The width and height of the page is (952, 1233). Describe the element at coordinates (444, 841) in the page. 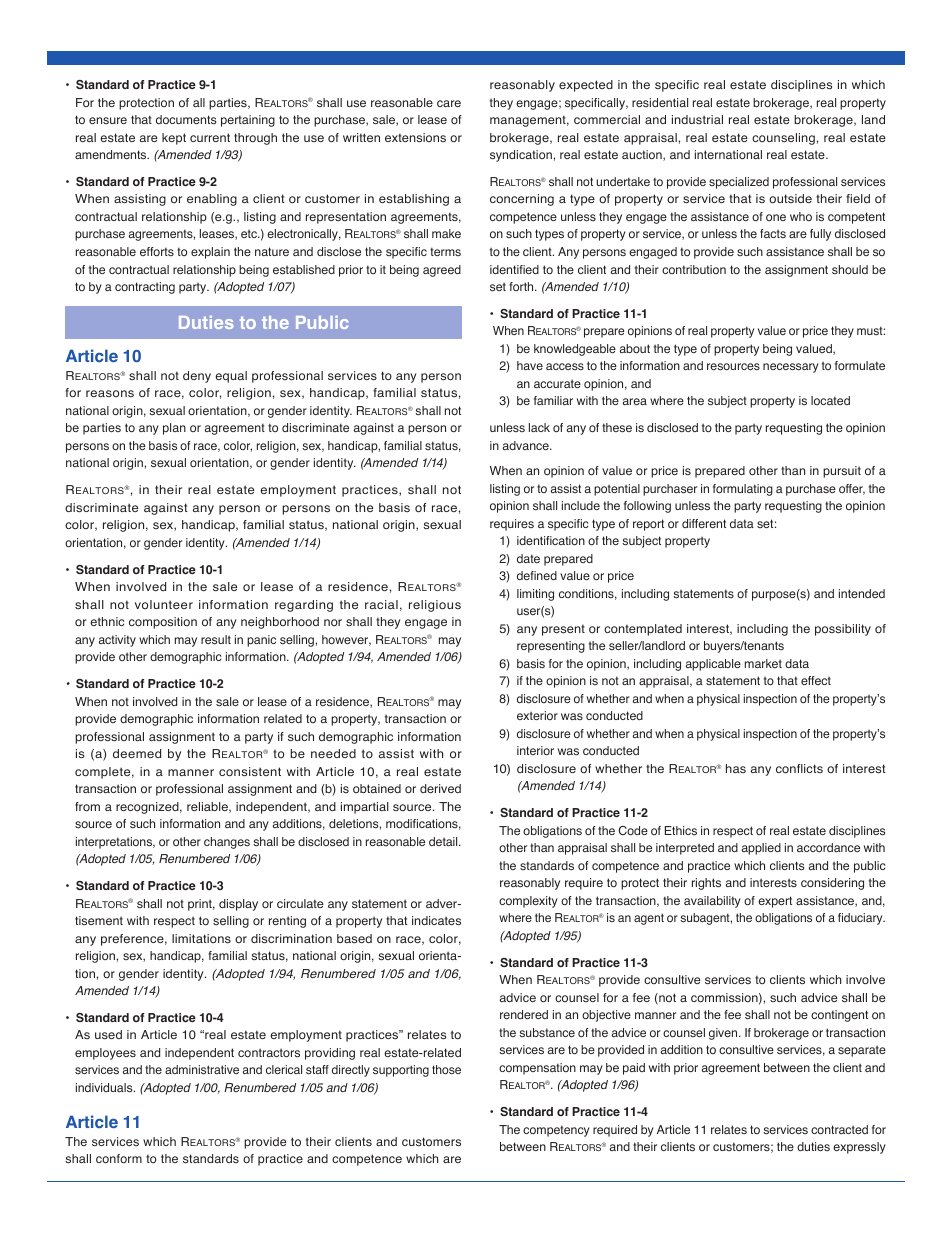

I see `detail` at that location.
